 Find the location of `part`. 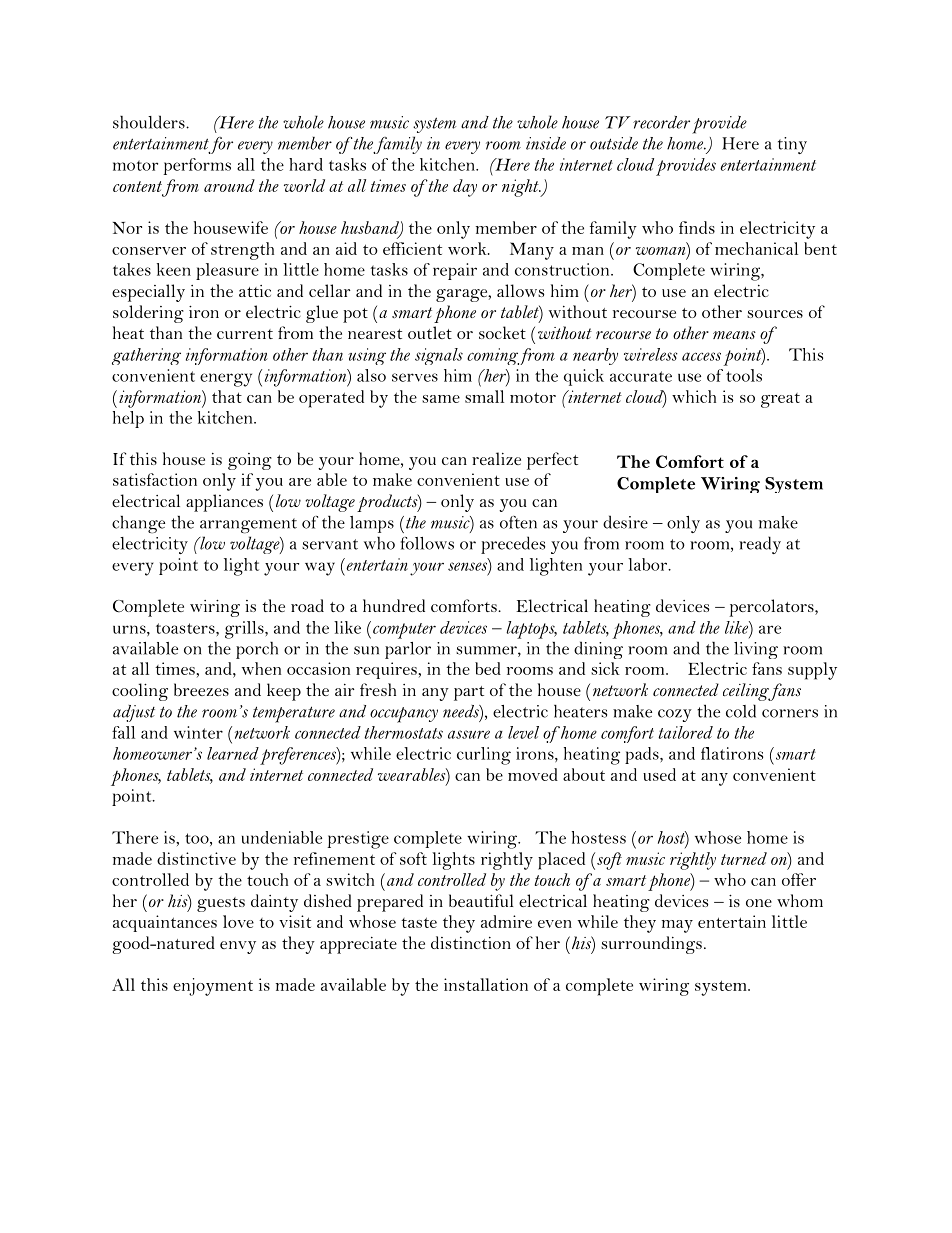

part is located at coordinates (469, 693).
